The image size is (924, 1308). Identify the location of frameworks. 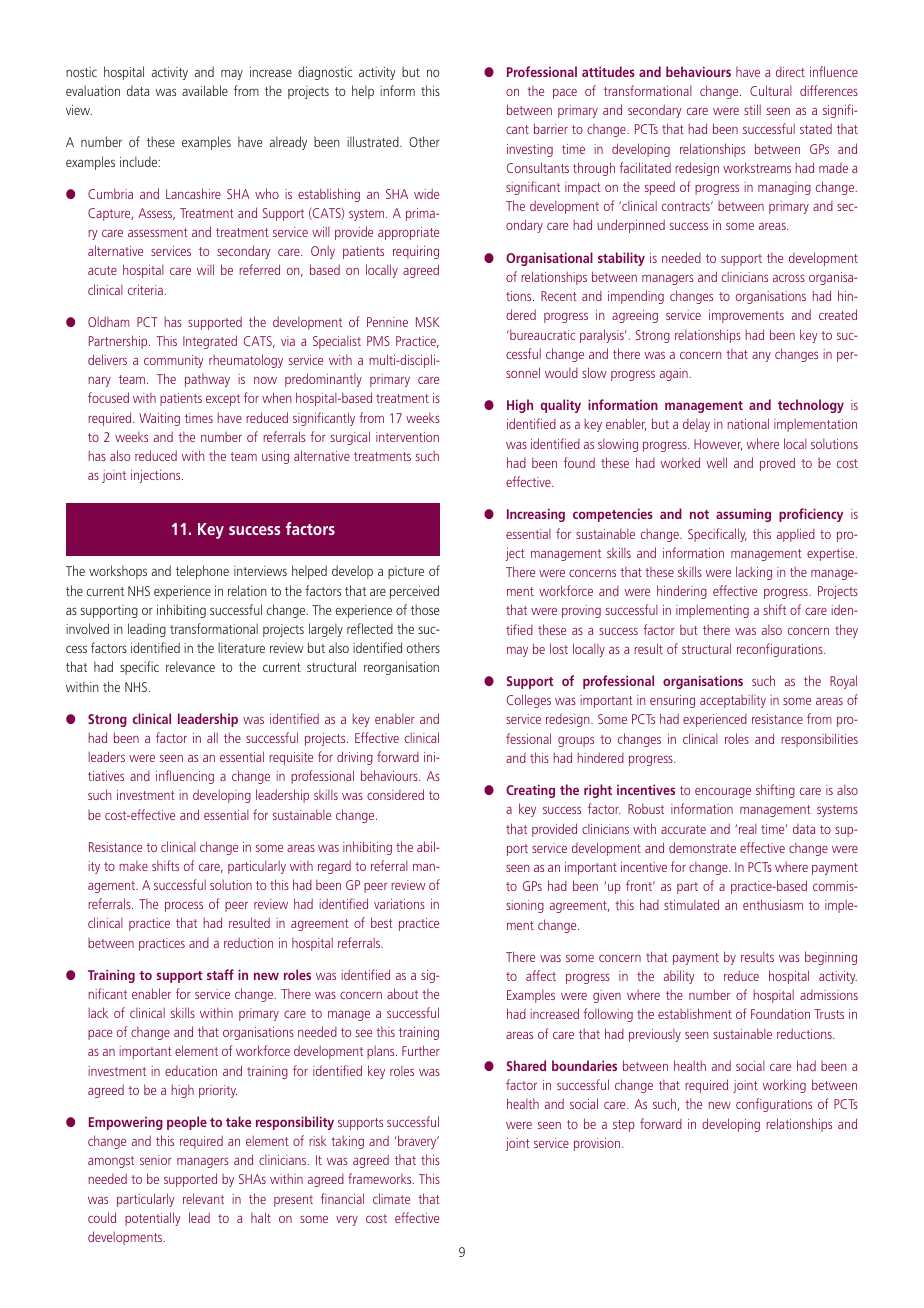
(381, 1178).
